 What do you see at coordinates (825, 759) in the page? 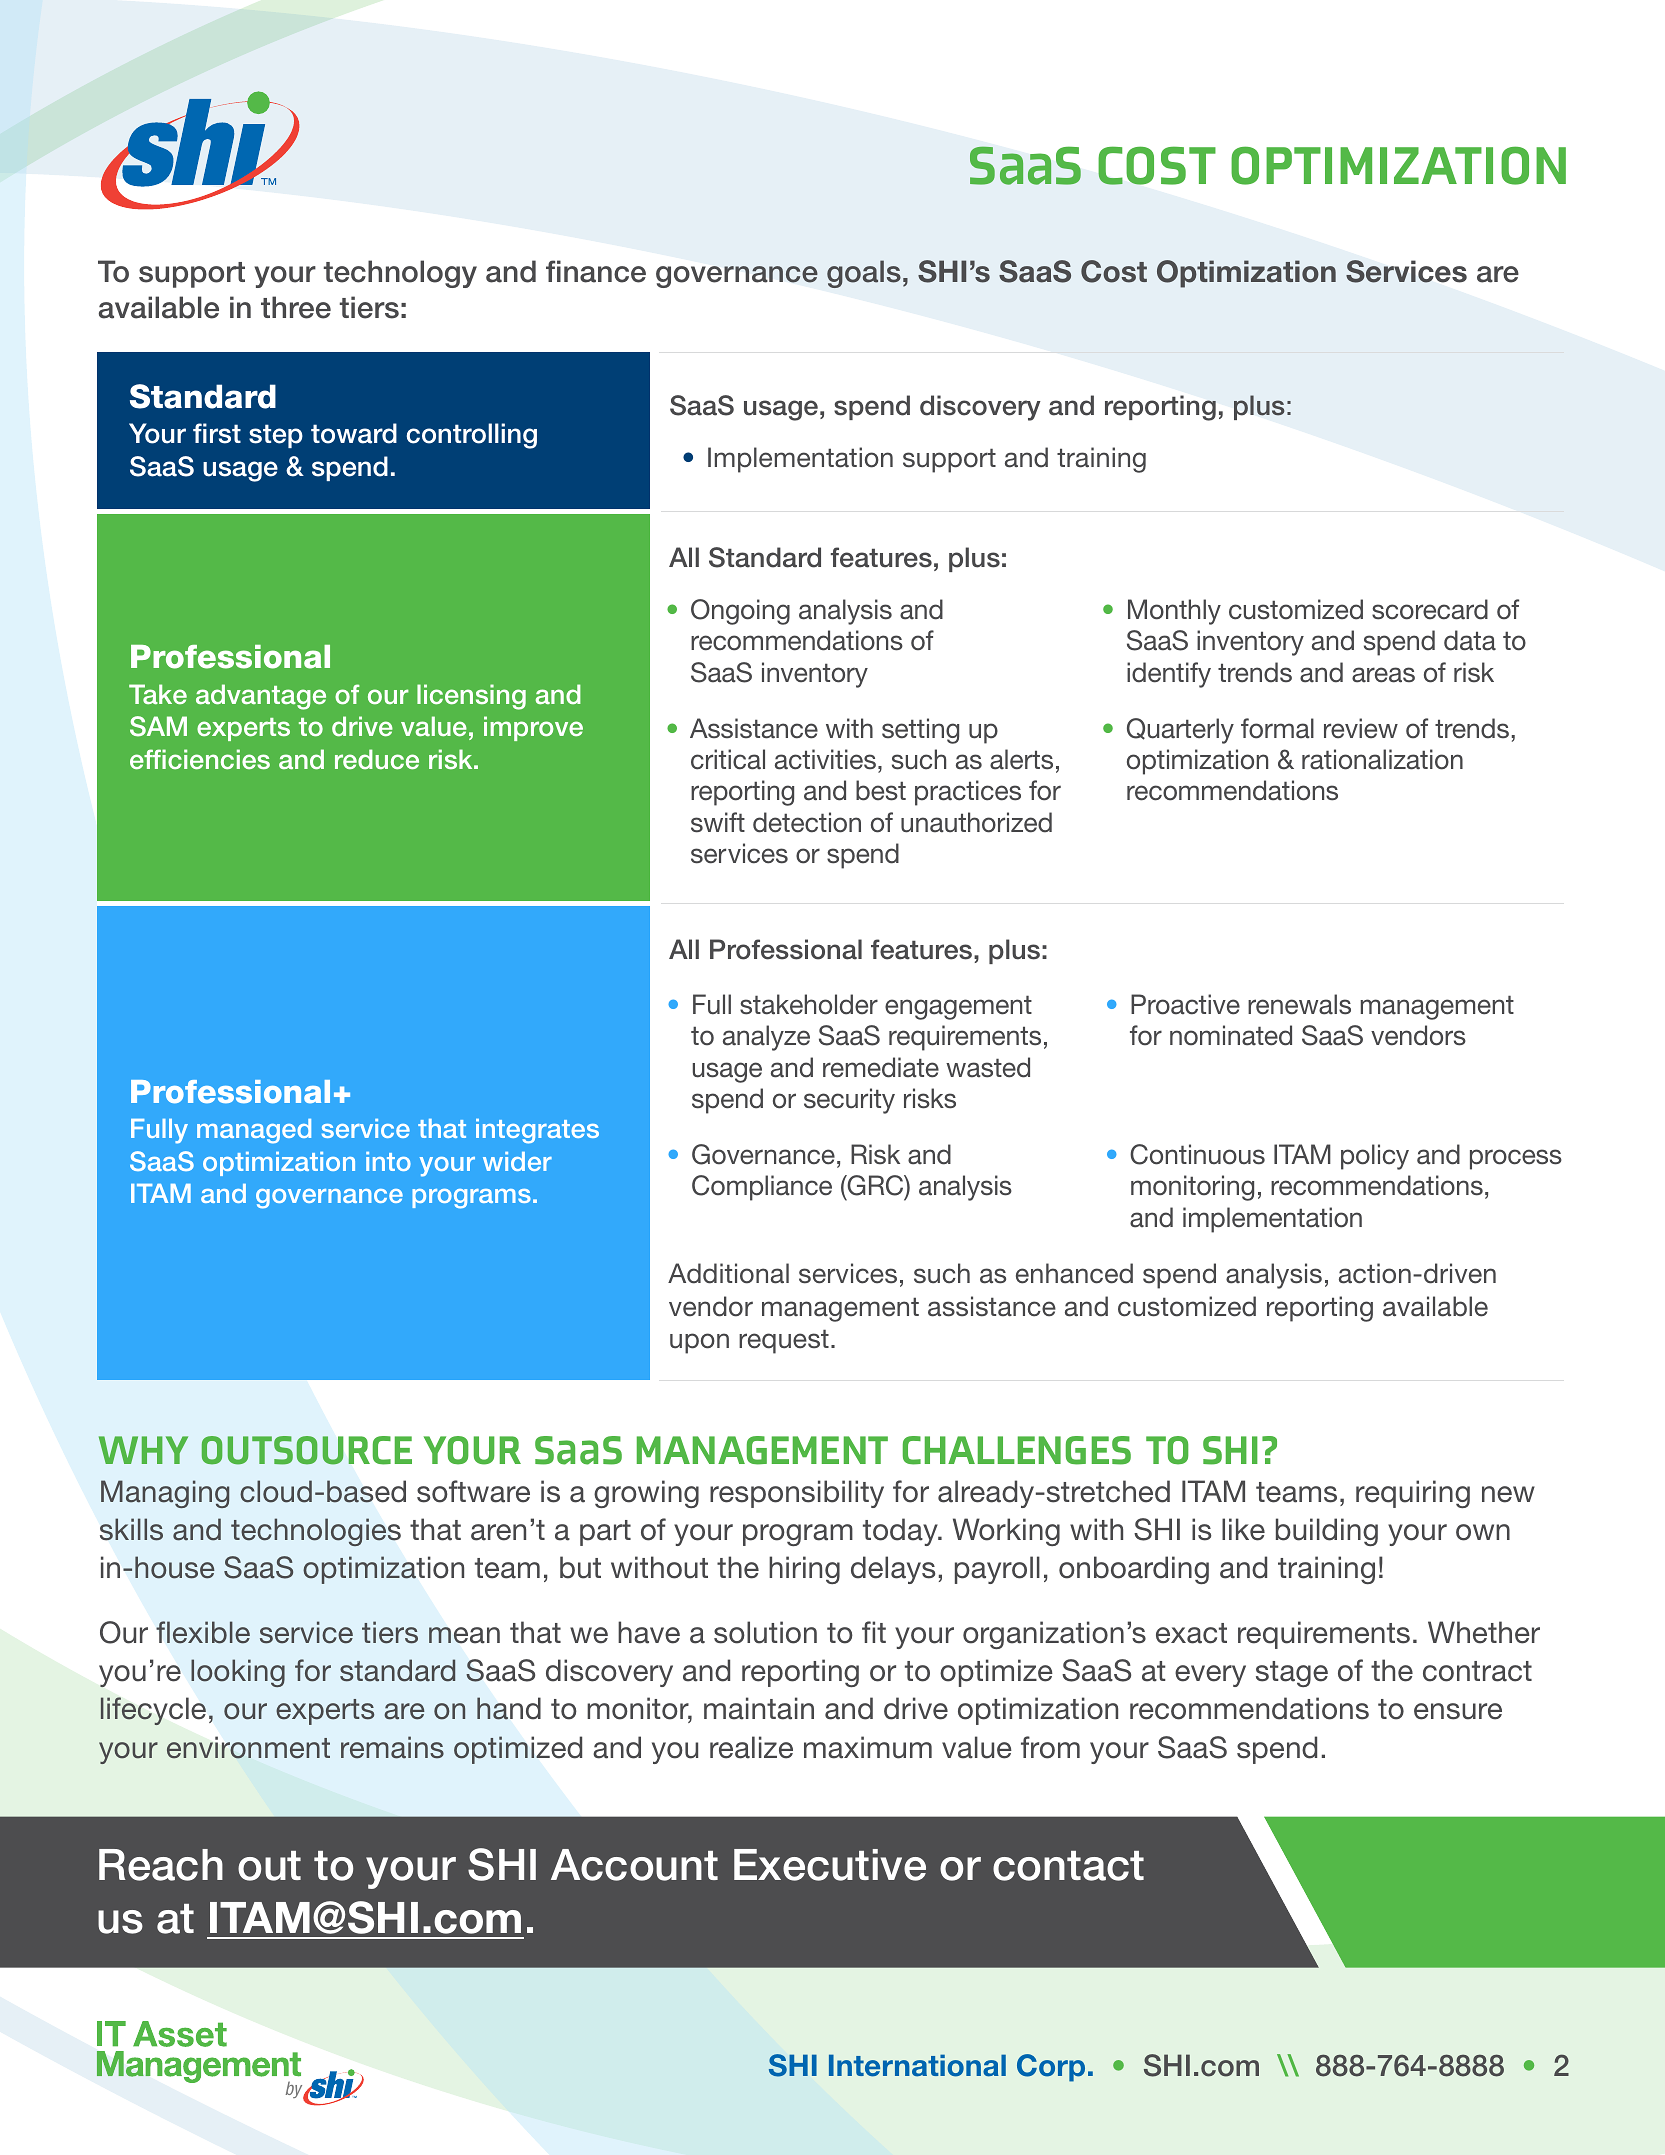
I see `activities` at bounding box center [825, 759].
